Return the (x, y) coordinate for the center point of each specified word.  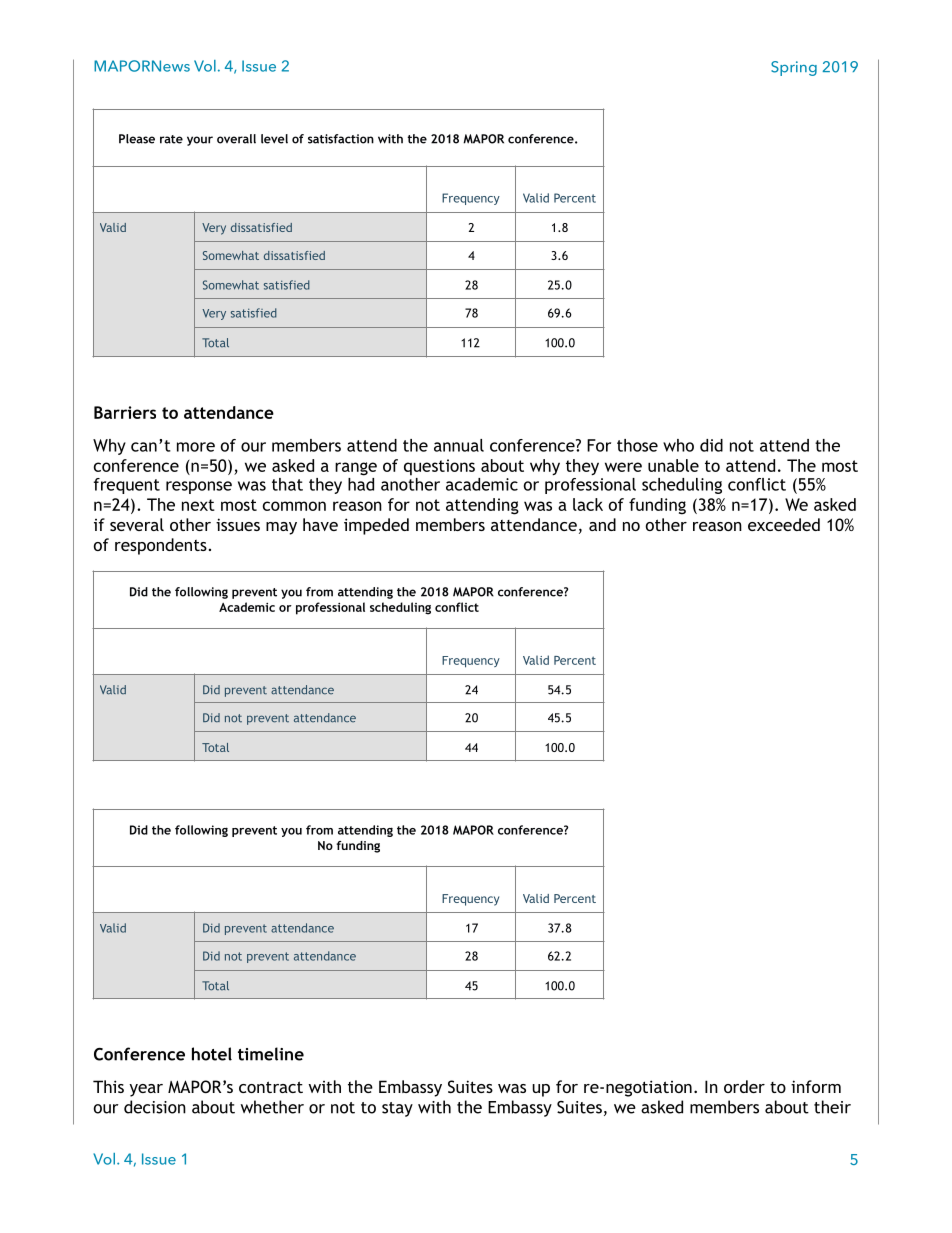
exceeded (784, 524)
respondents (161, 546)
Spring (794, 68)
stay (397, 1109)
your (200, 141)
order (744, 1086)
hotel (212, 1054)
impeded (376, 526)
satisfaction (341, 139)
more (196, 447)
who (678, 445)
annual (459, 445)
